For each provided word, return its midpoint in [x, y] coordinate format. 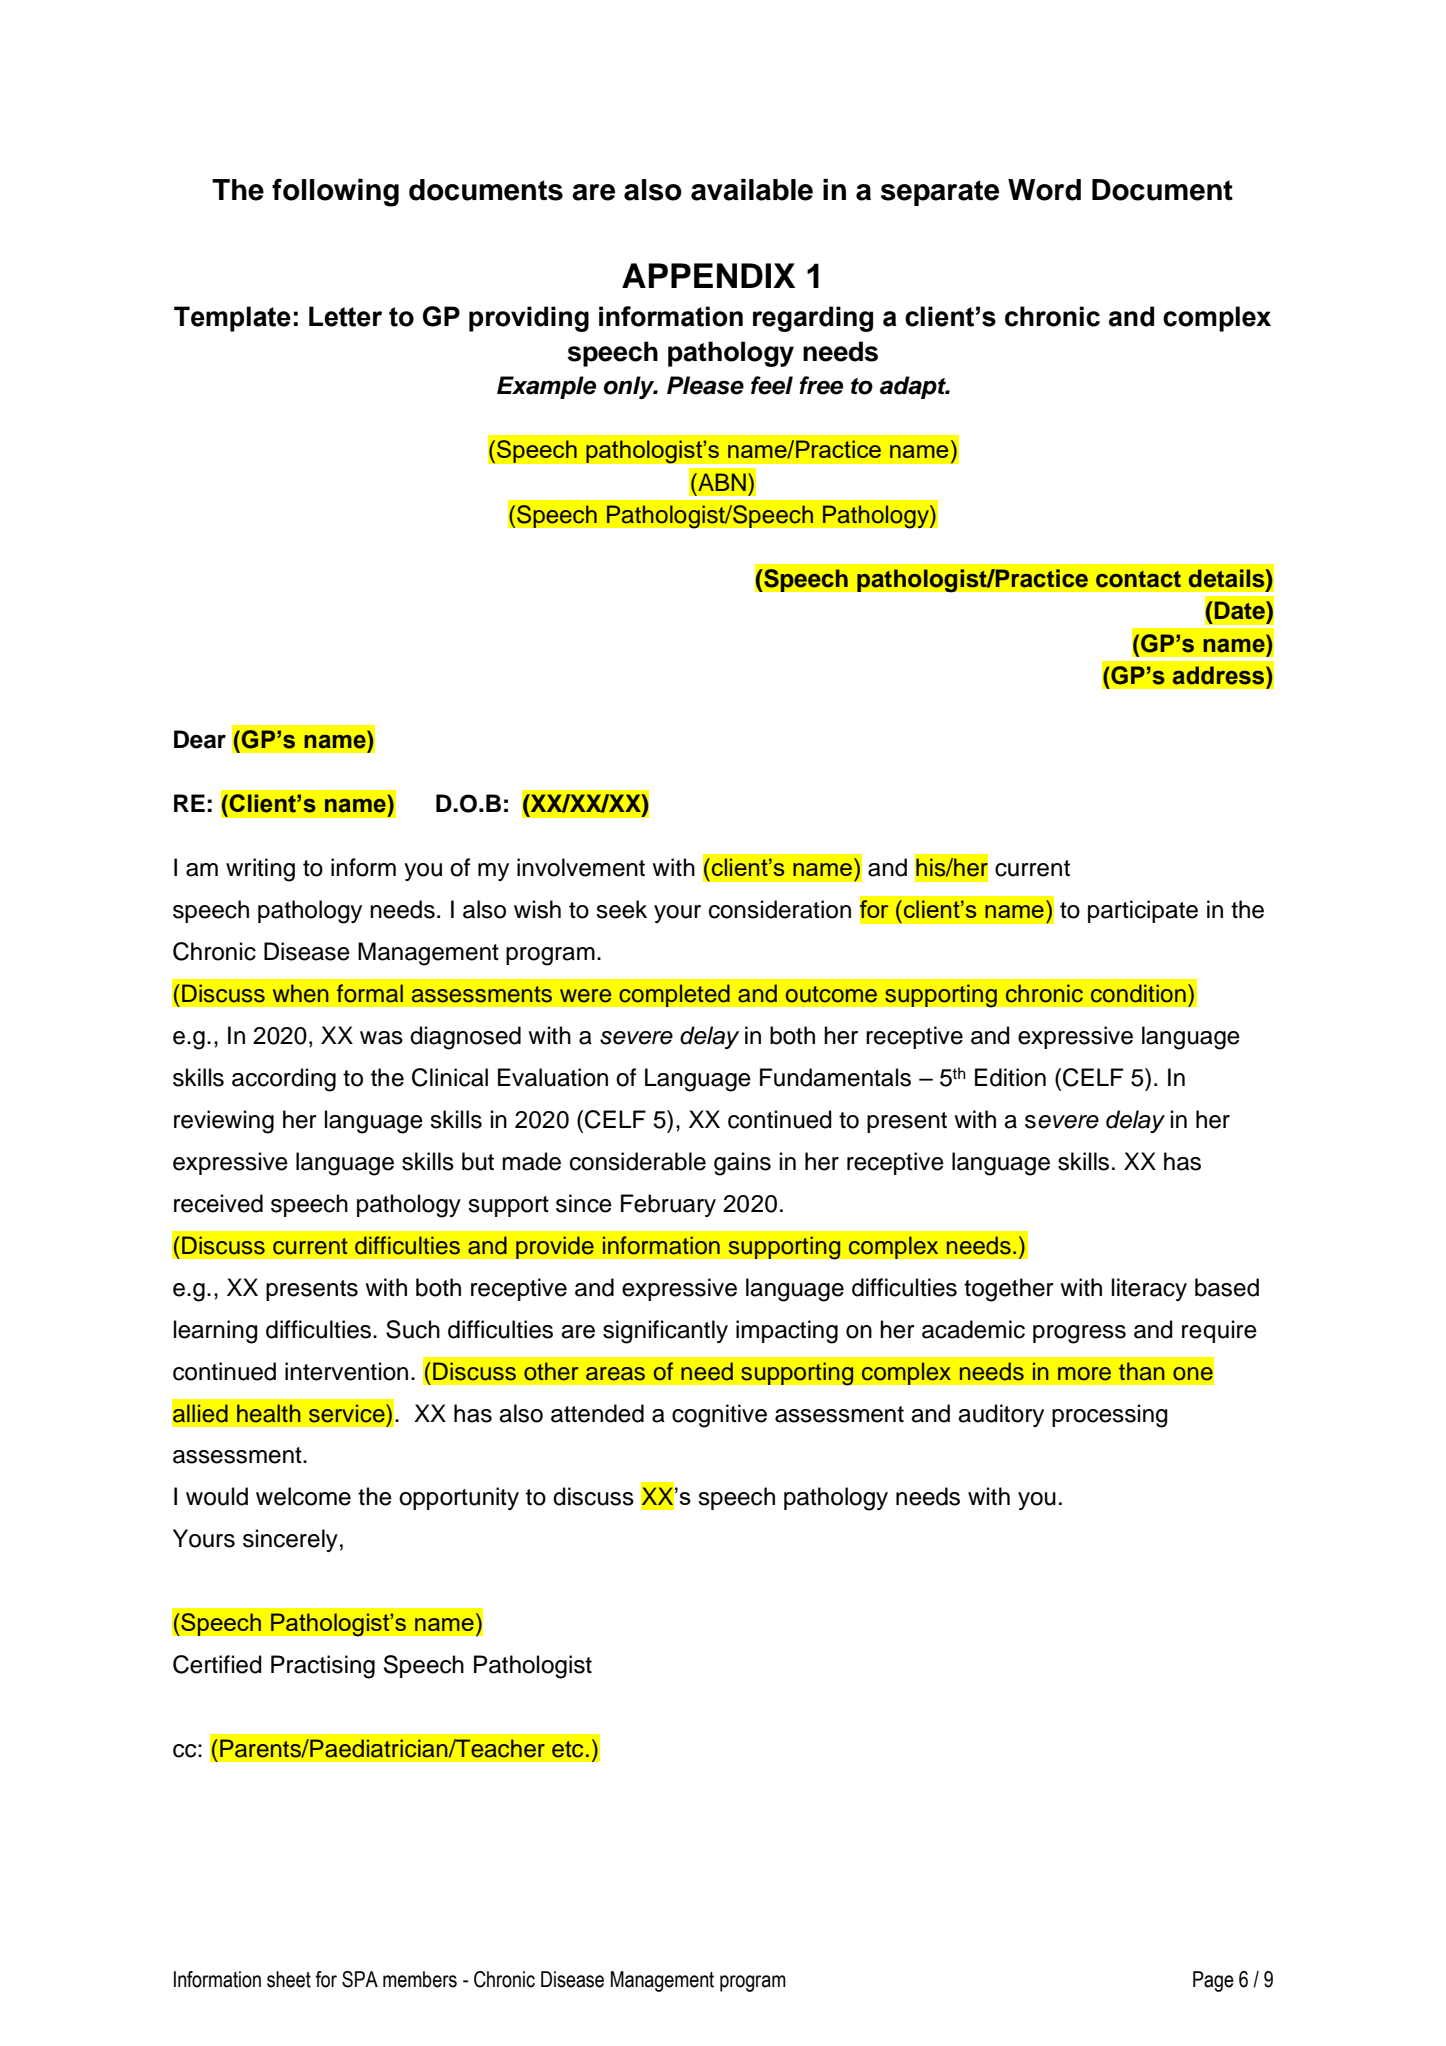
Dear [200, 739]
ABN [721, 482]
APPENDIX [708, 275]
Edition [1010, 1077]
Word [1044, 190]
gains [742, 1164]
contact [1138, 579]
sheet [289, 1979]
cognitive [719, 1416]
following [335, 193]
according [284, 1080]
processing [1110, 1416]
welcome [303, 1496]
